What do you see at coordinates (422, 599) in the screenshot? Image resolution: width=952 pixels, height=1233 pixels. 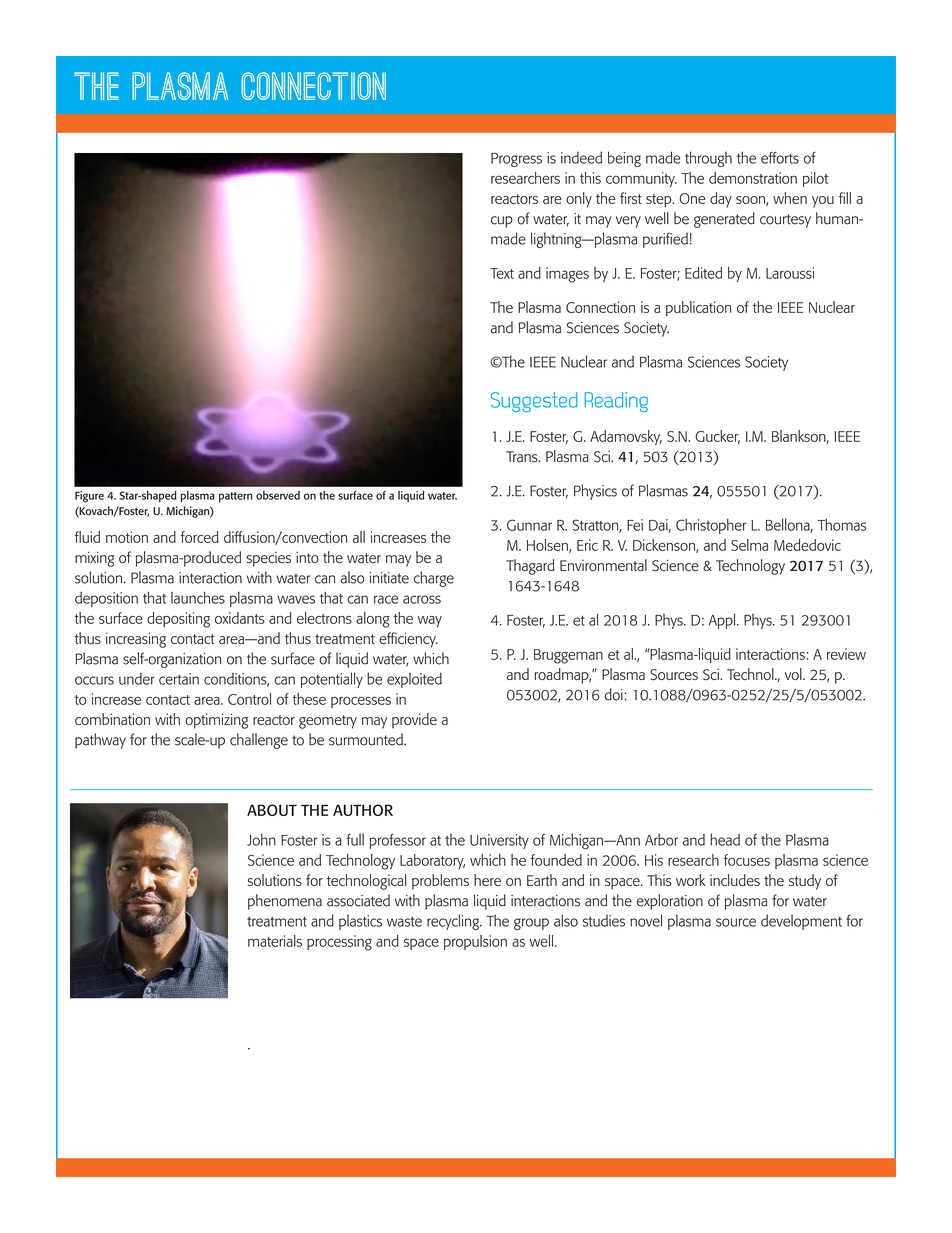 I see `across` at bounding box center [422, 599].
